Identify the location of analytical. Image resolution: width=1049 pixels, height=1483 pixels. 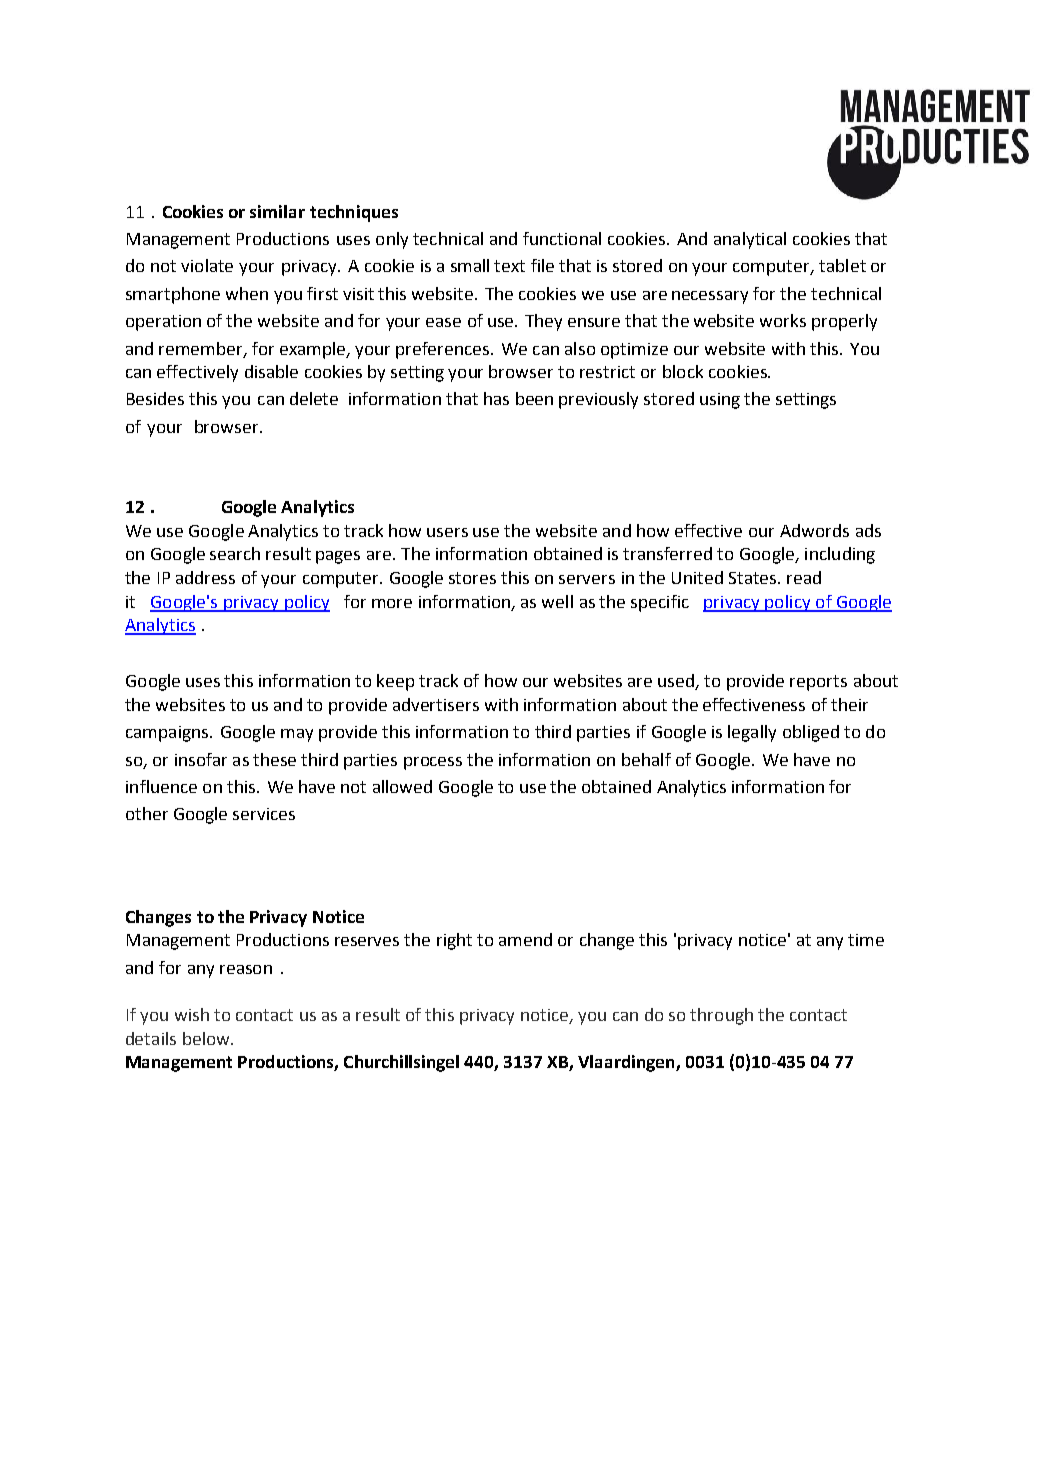
(750, 240).
